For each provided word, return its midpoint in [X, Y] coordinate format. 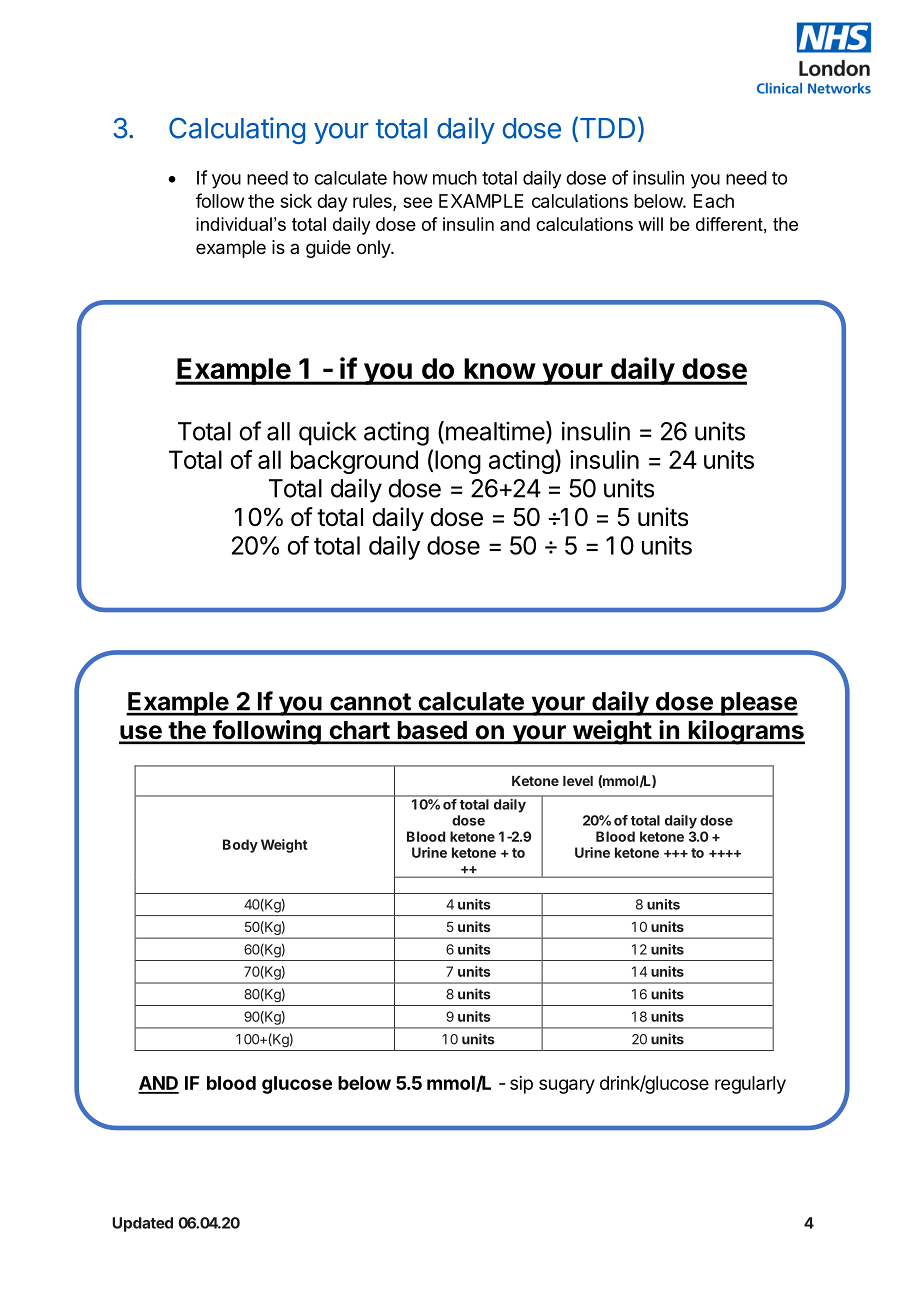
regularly [750, 1085]
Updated [142, 1224]
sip [521, 1085]
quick [328, 433]
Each [714, 201]
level [578, 781]
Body [240, 846]
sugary [567, 1086]
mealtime [494, 432]
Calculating [237, 130]
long [458, 462]
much [455, 178]
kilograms [745, 732]
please [758, 704]
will [650, 224]
